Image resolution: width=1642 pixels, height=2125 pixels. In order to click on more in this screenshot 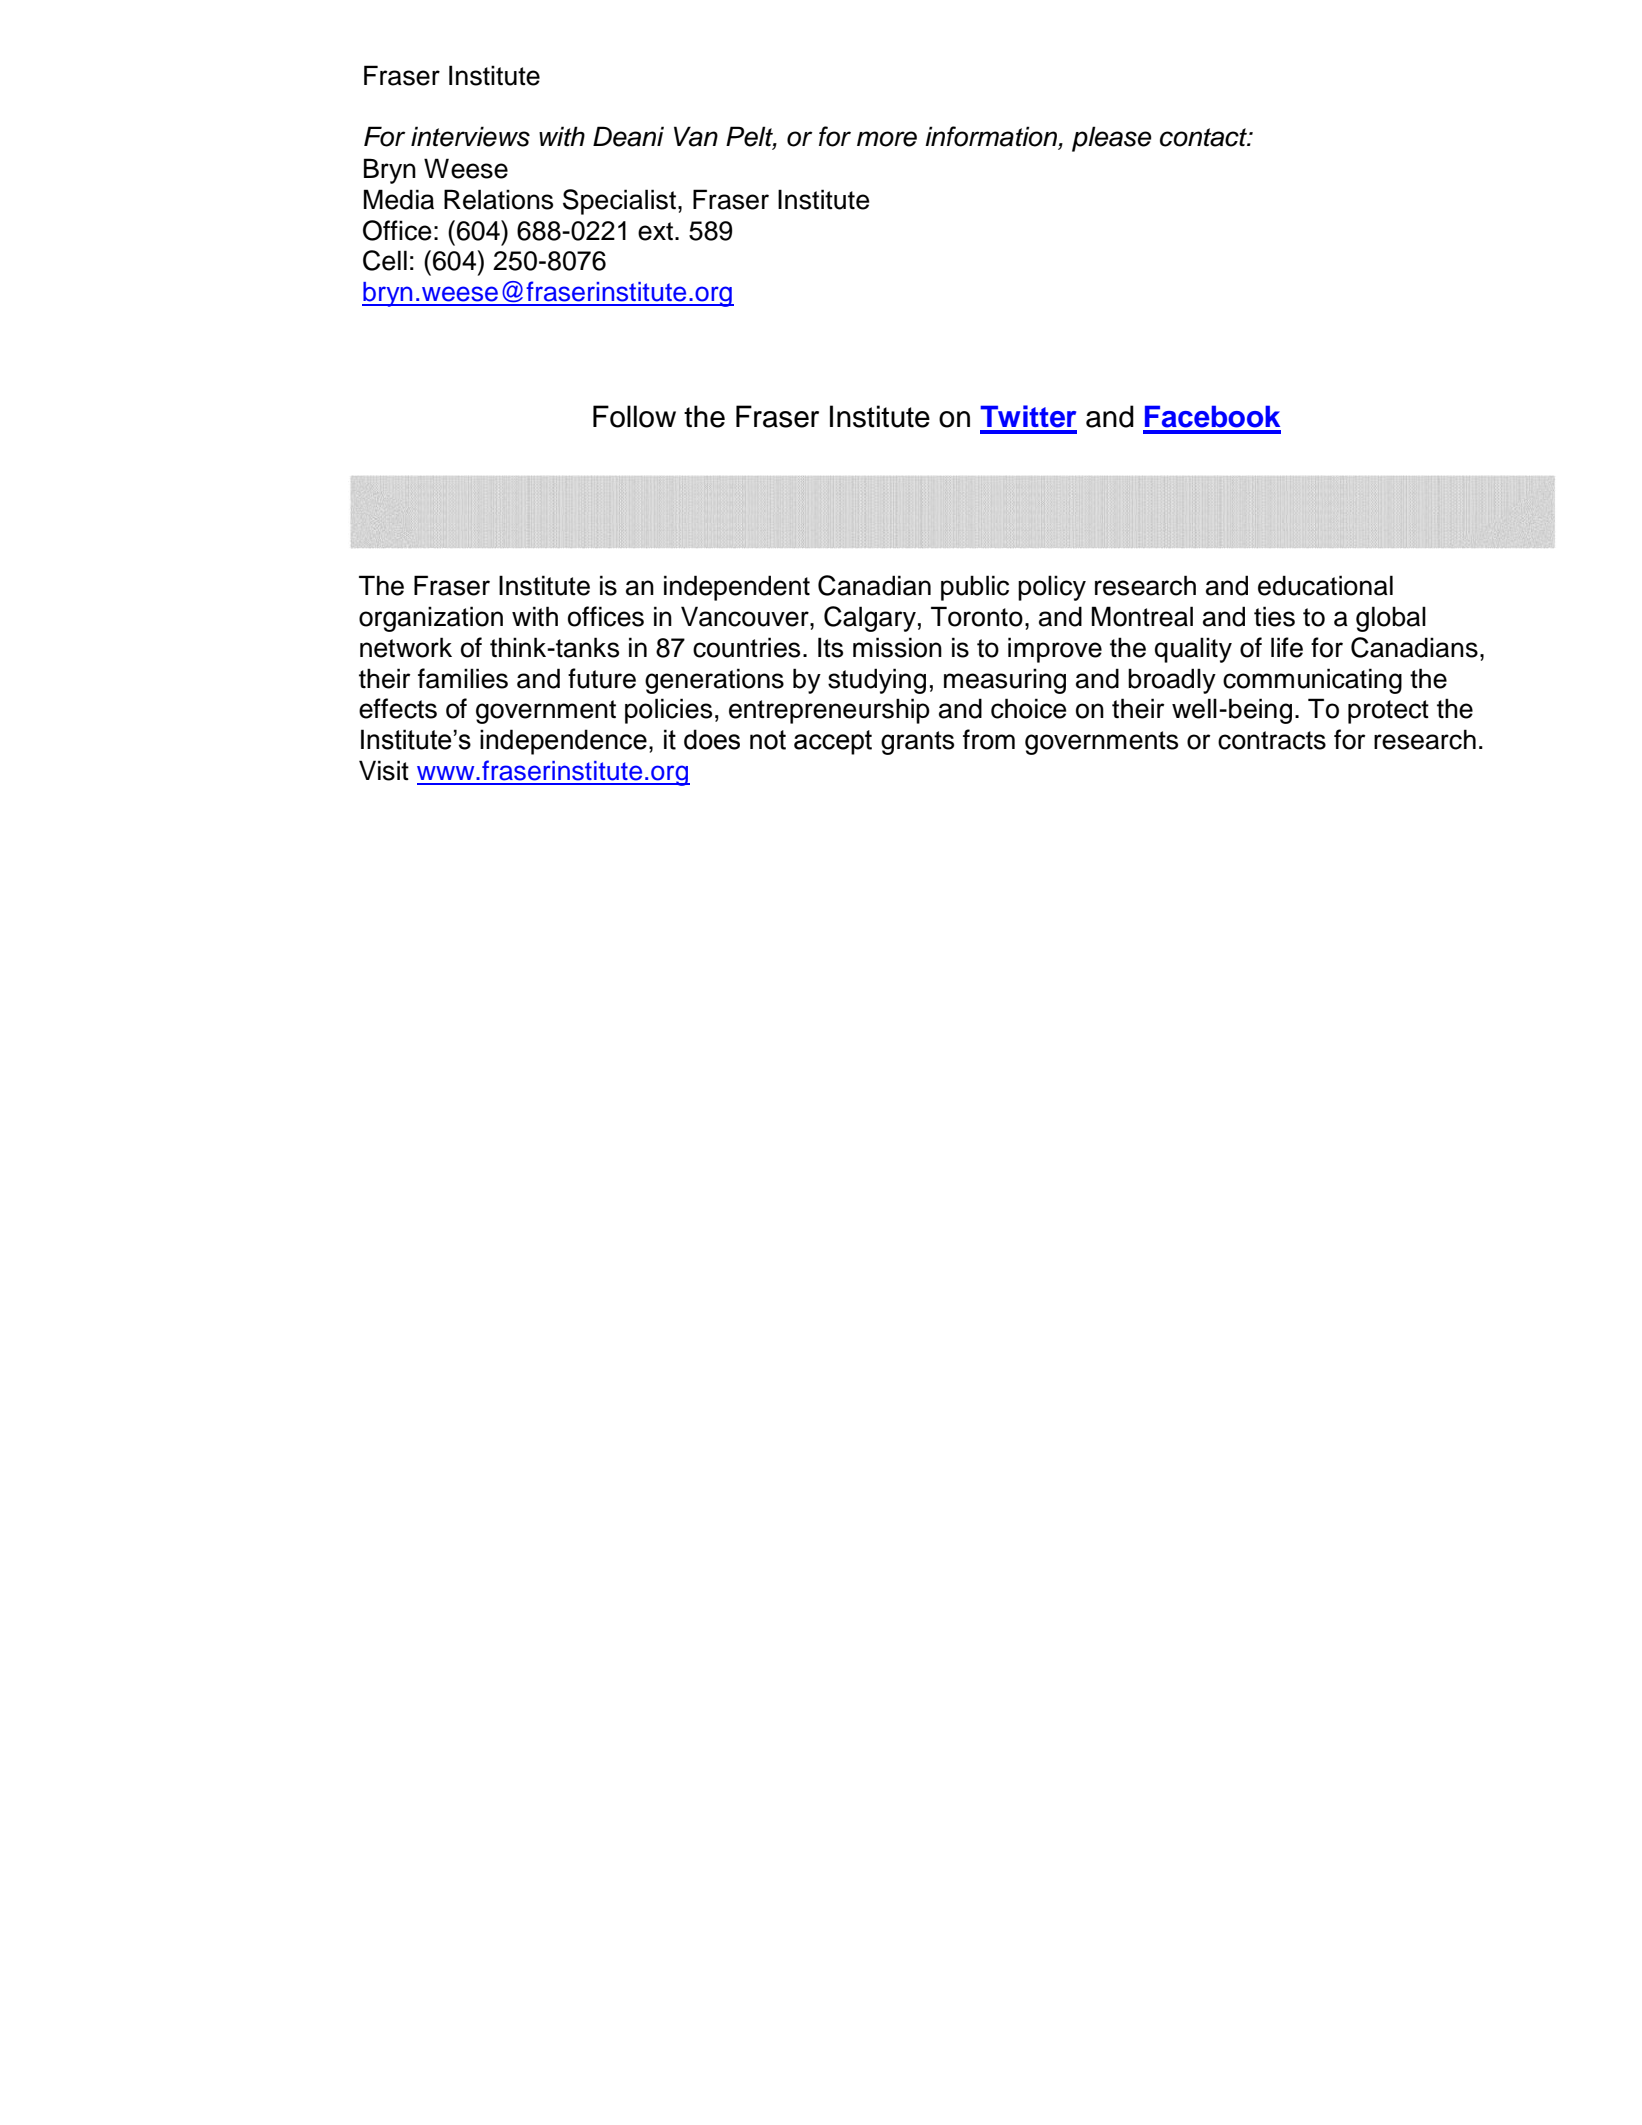, I will do `click(887, 139)`.
